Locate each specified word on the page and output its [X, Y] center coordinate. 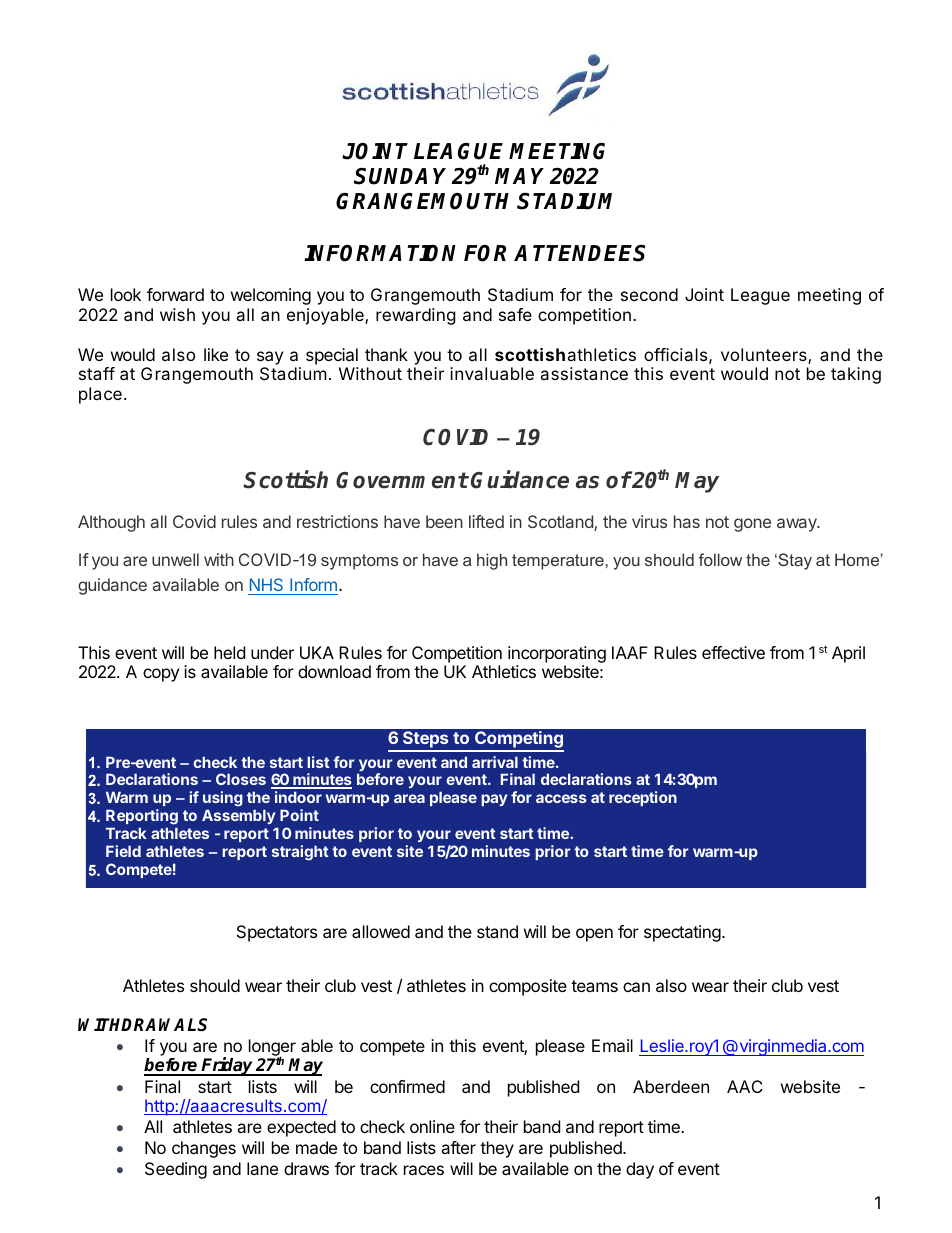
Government [402, 480]
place [100, 395]
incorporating [557, 654]
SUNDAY [403, 176]
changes [204, 1149]
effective [733, 652]
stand [497, 931]
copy [161, 675]
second [649, 294]
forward [175, 294]
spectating [683, 933]
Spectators [277, 933]
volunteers [765, 356]
